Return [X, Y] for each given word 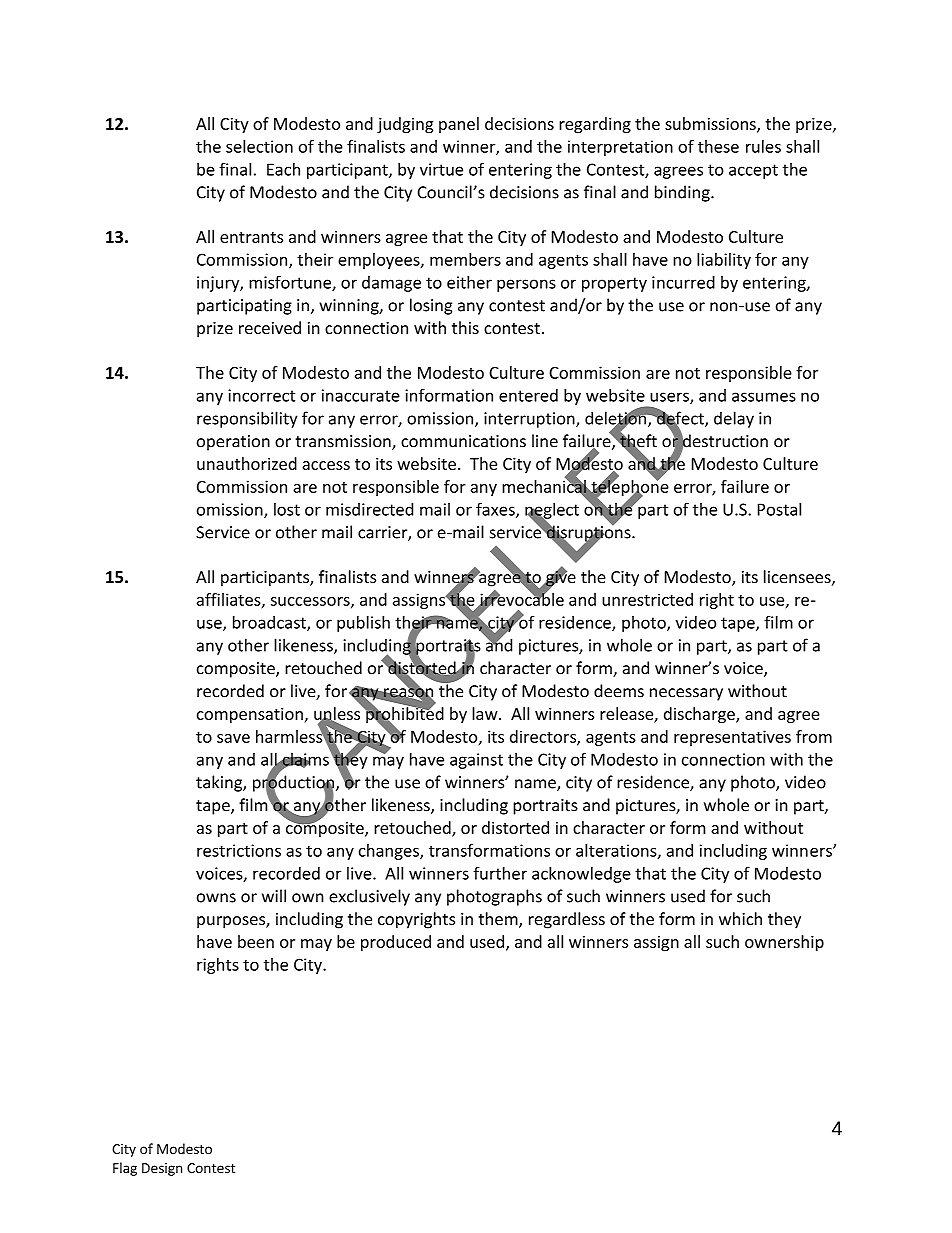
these [718, 146]
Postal [779, 509]
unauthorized [247, 463]
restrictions [239, 850]
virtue [441, 169]
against [476, 761]
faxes [496, 510]
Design [162, 1169]
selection [259, 146]
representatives [732, 738]
